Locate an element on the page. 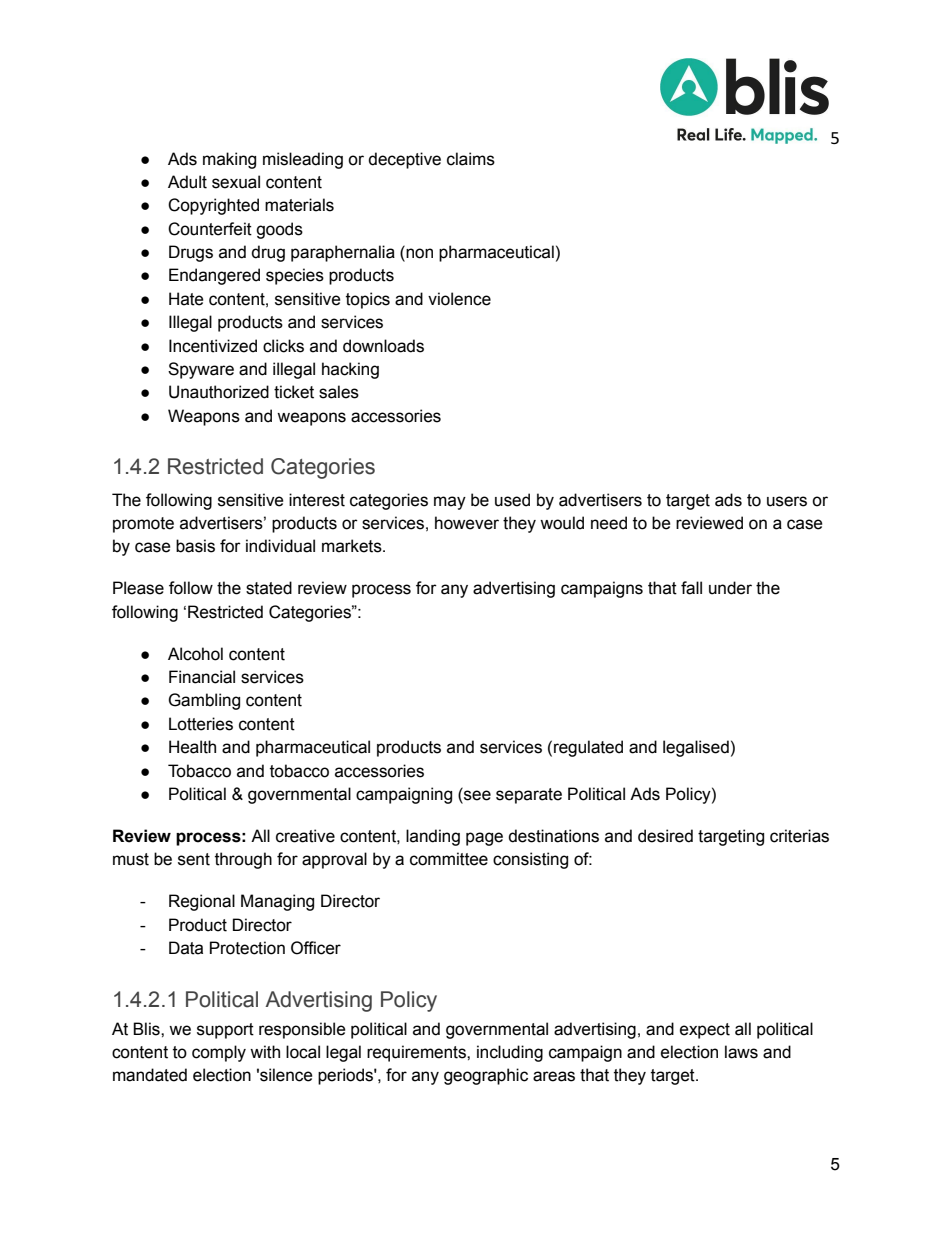  however is located at coordinates (467, 523).
